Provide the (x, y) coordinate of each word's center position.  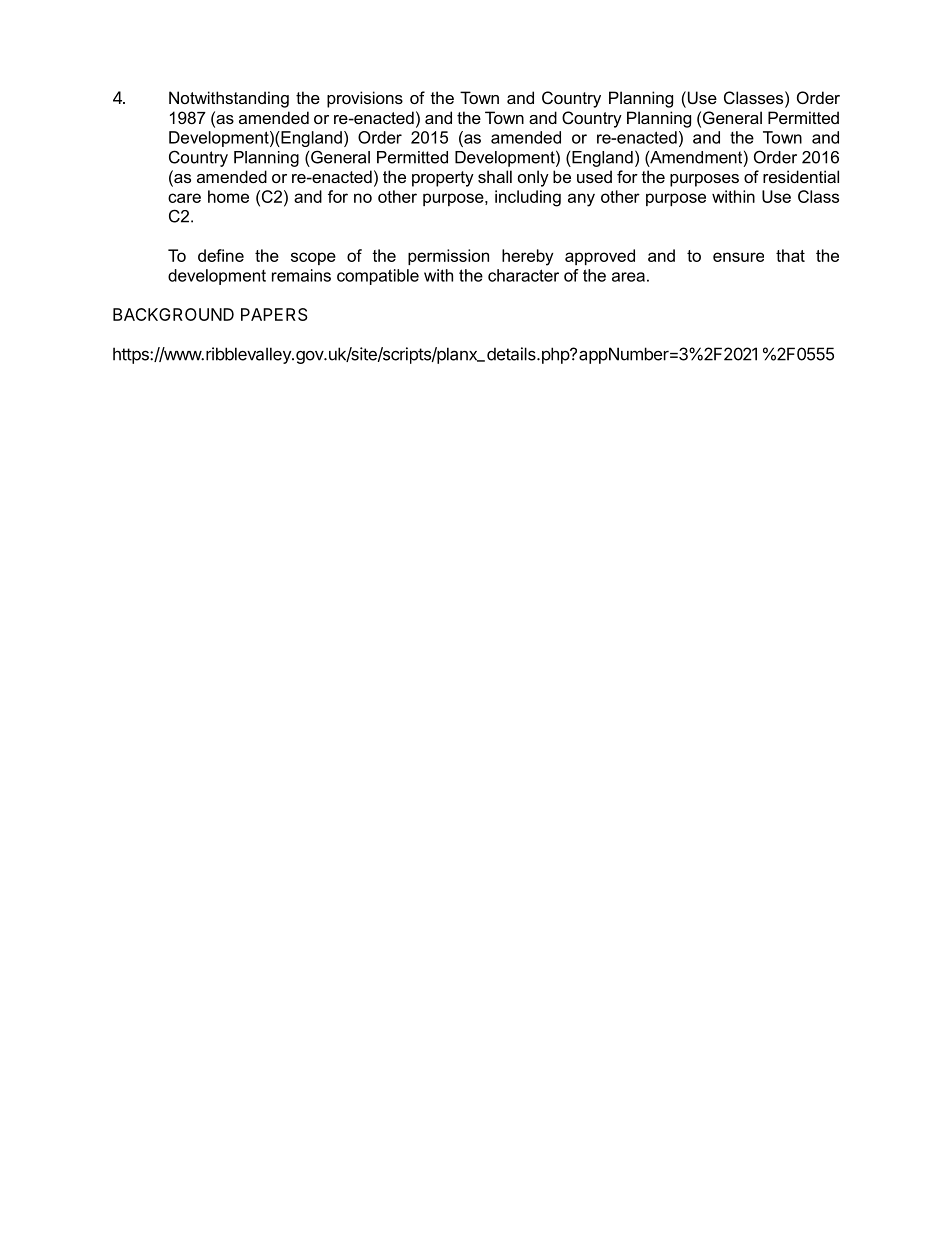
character (523, 275)
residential (801, 176)
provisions (365, 99)
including (528, 198)
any (581, 200)
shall (495, 176)
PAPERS (274, 314)
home (228, 196)
